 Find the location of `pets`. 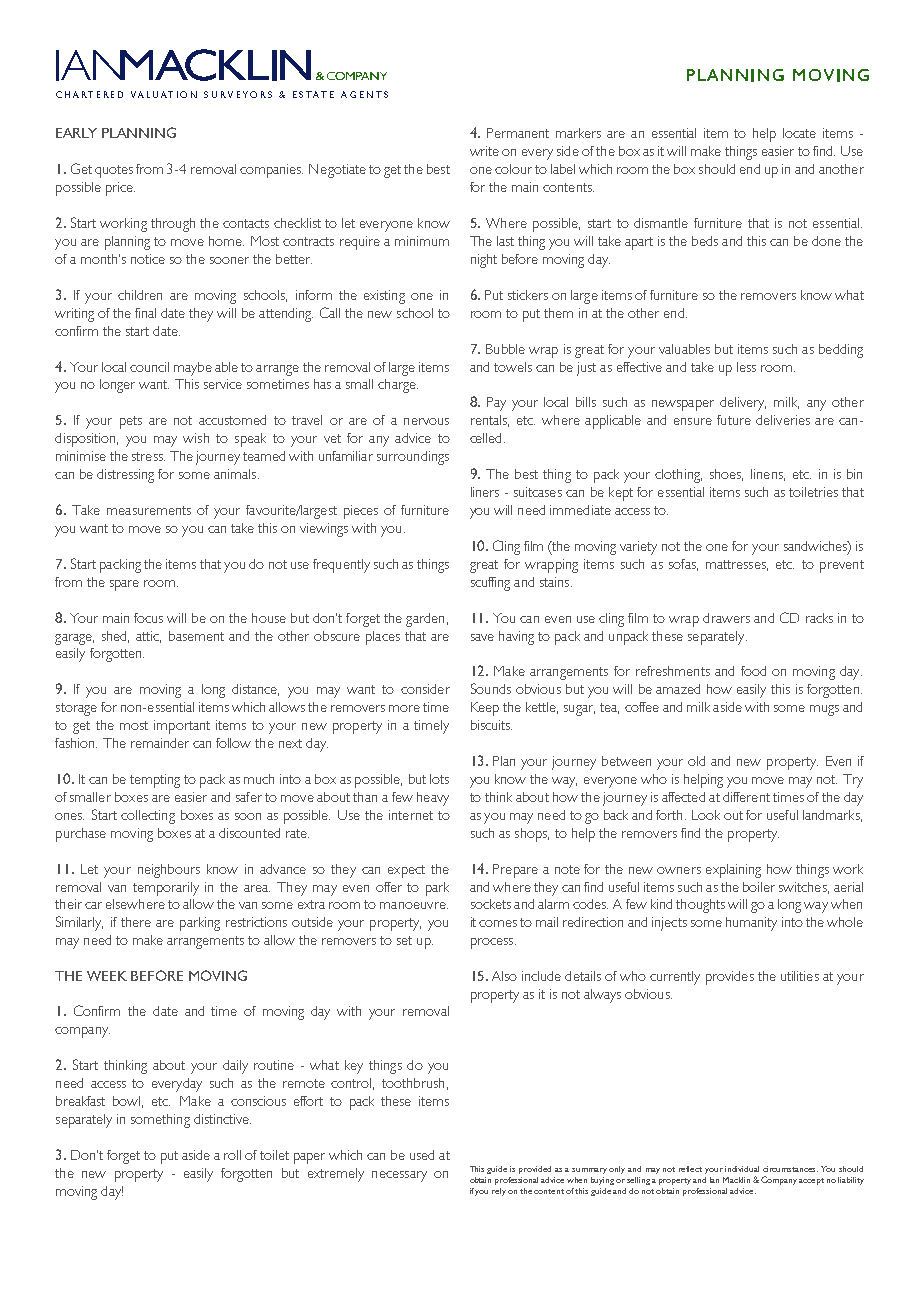

pets is located at coordinates (131, 422).
